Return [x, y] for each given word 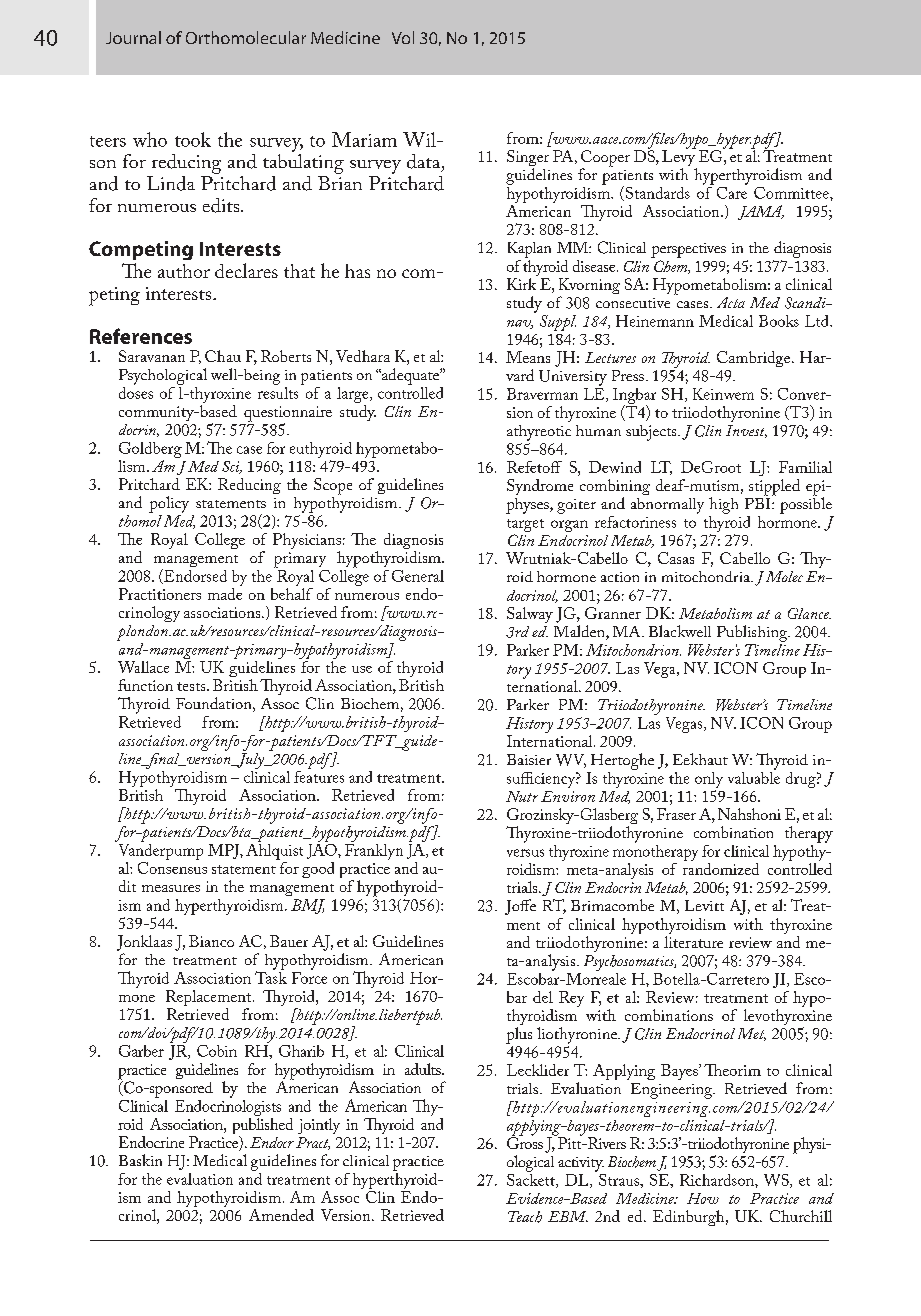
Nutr [522, 796]
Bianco [211, 941]
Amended [281, 1215]
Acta [731, 302]
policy [169, 504]
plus [519, 1035]
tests [192, 686]
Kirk [521, 284]
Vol [403, 37]
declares [246, 270]
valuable [754, 776]
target [525, 525]
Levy [679, 158]
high [723, 505]
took [193, 139]
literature [693, 942]
